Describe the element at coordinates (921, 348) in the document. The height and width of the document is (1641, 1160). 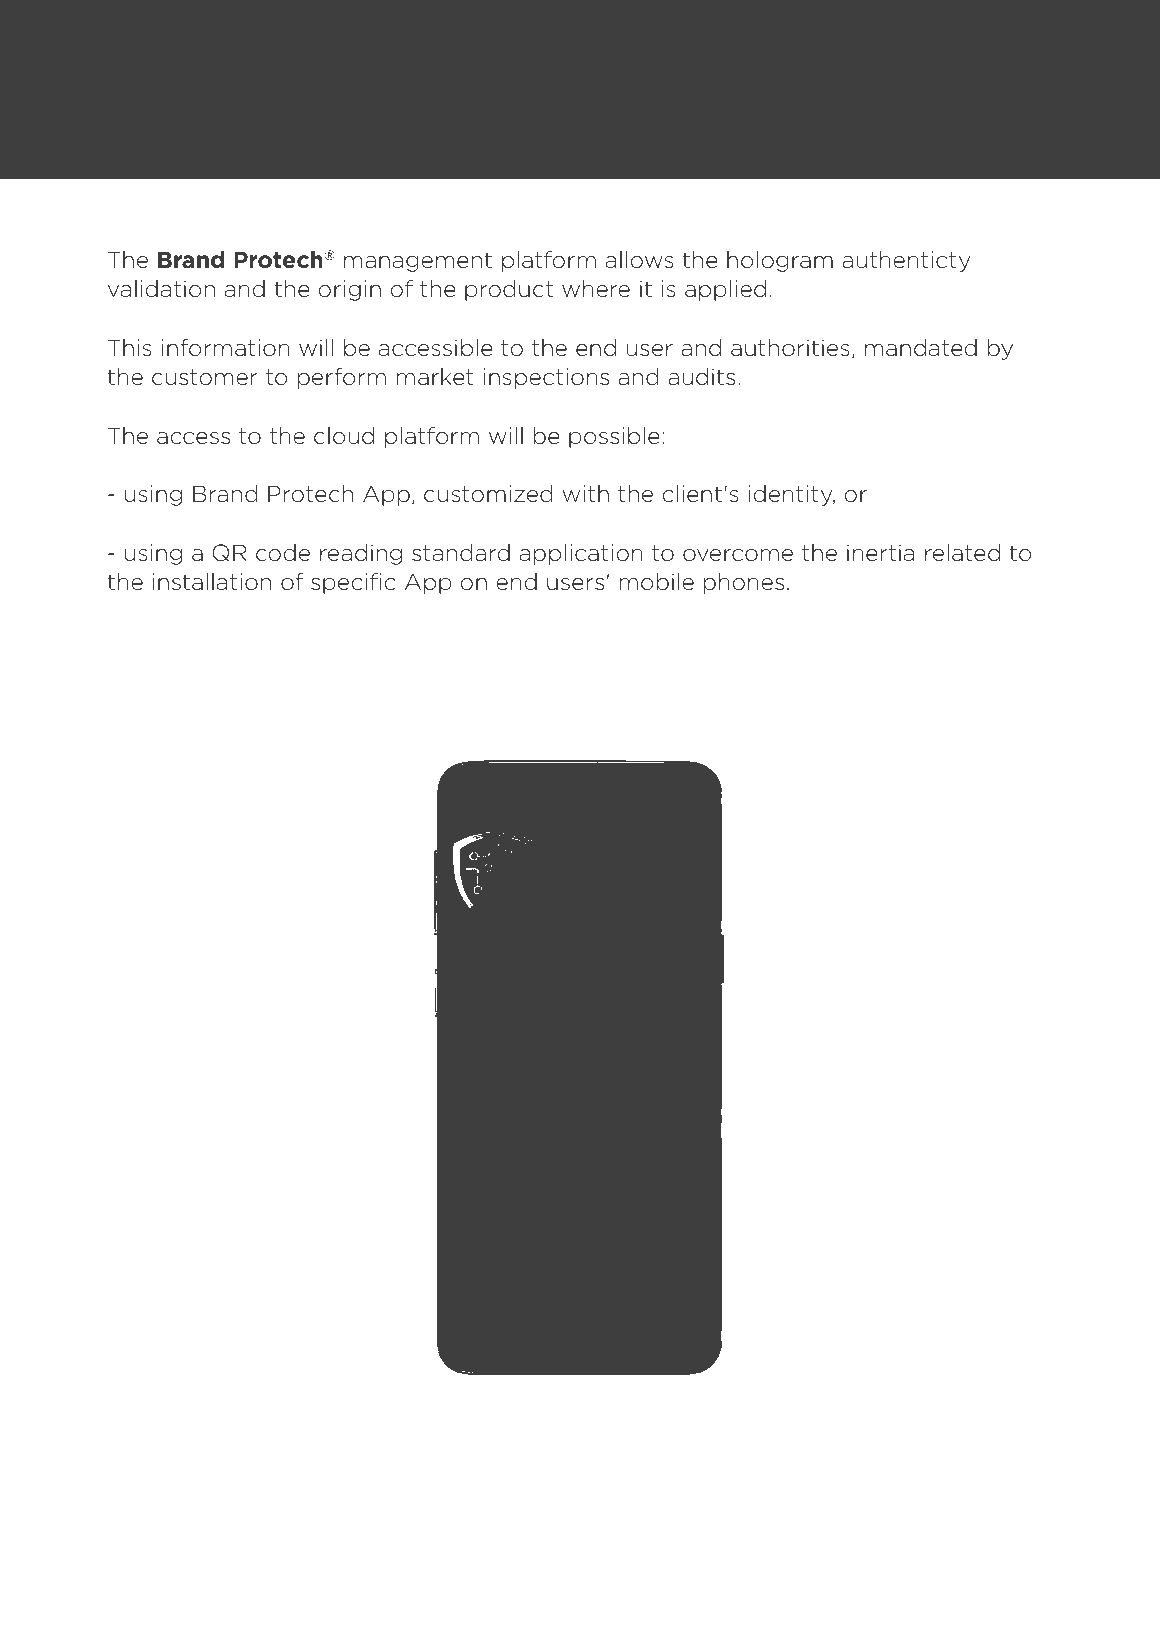
I see `mandated` at that location.
